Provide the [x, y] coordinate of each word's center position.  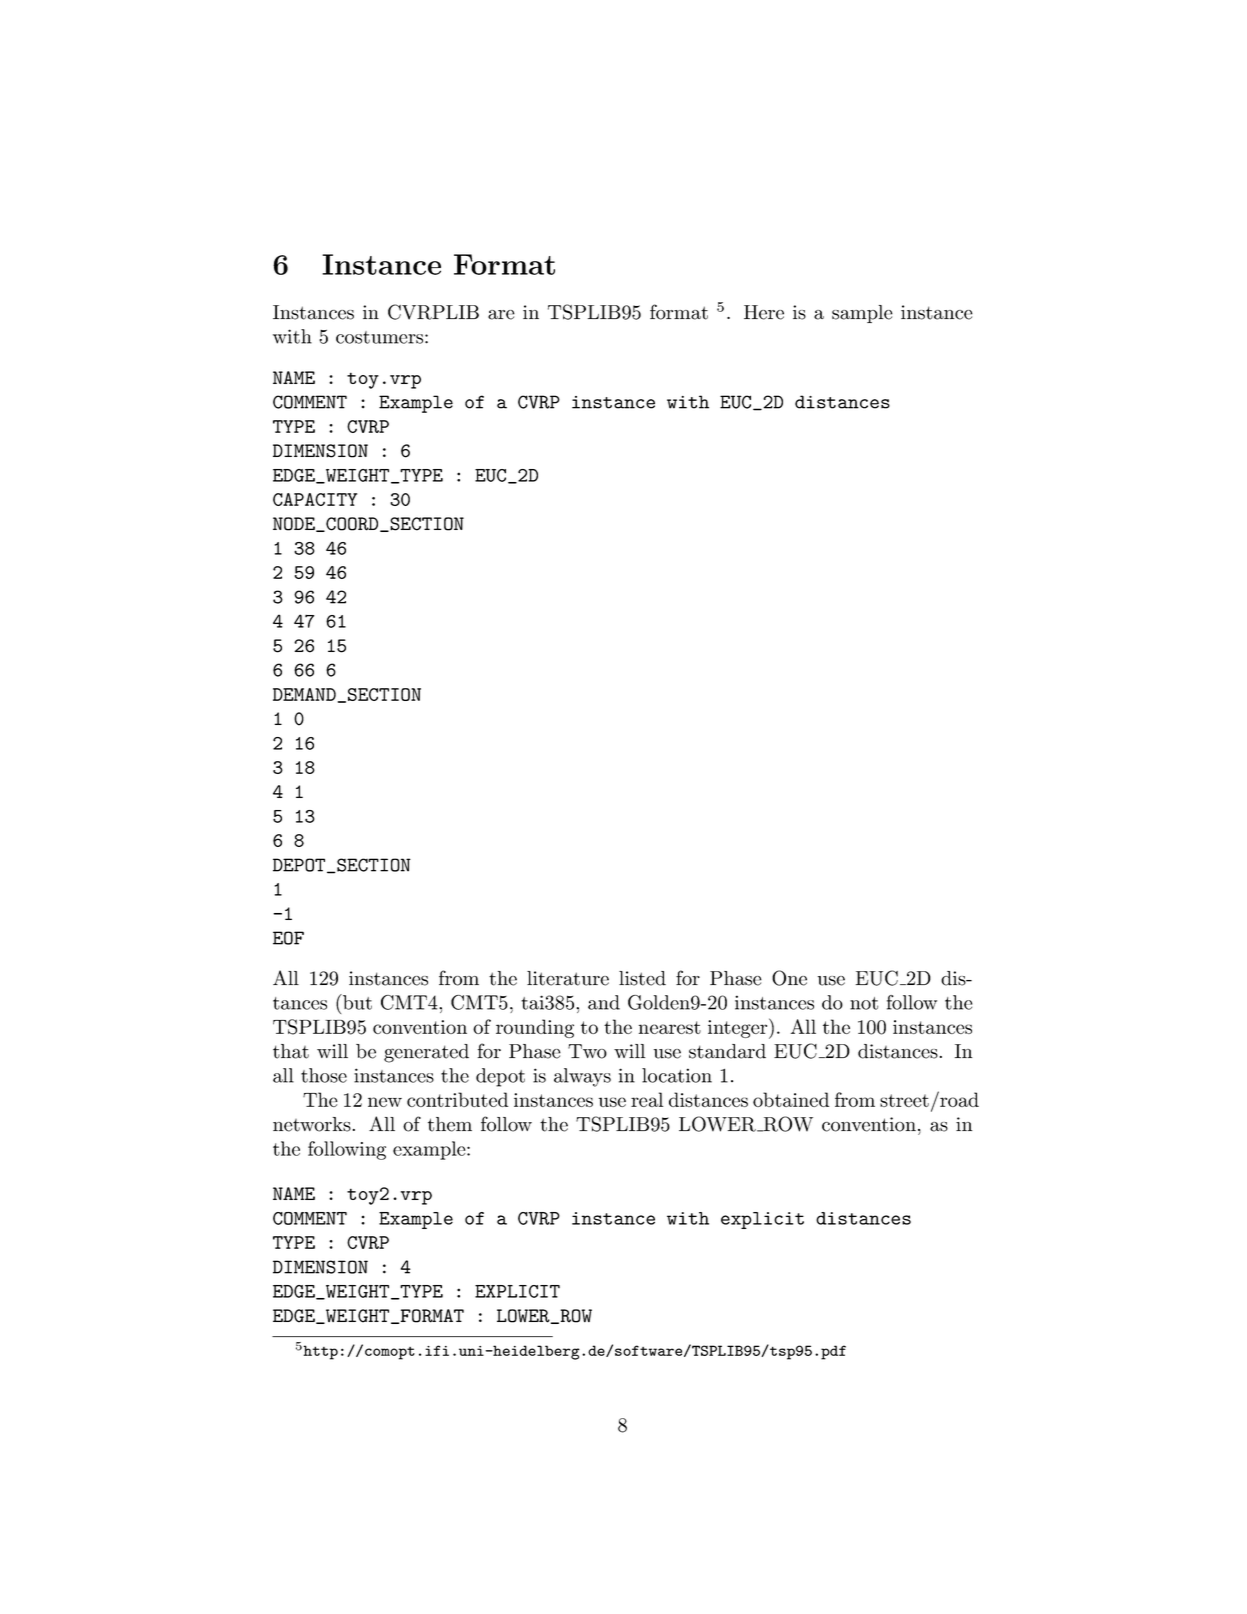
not [864, 1003]
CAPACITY [315, 499]
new [385, 1102]
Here [764, 312]
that [291, 1051]
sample [862, 314]
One [789, 978]
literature [568, 978]
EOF [288, 938]
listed [642, 978]
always [582, 1077]
